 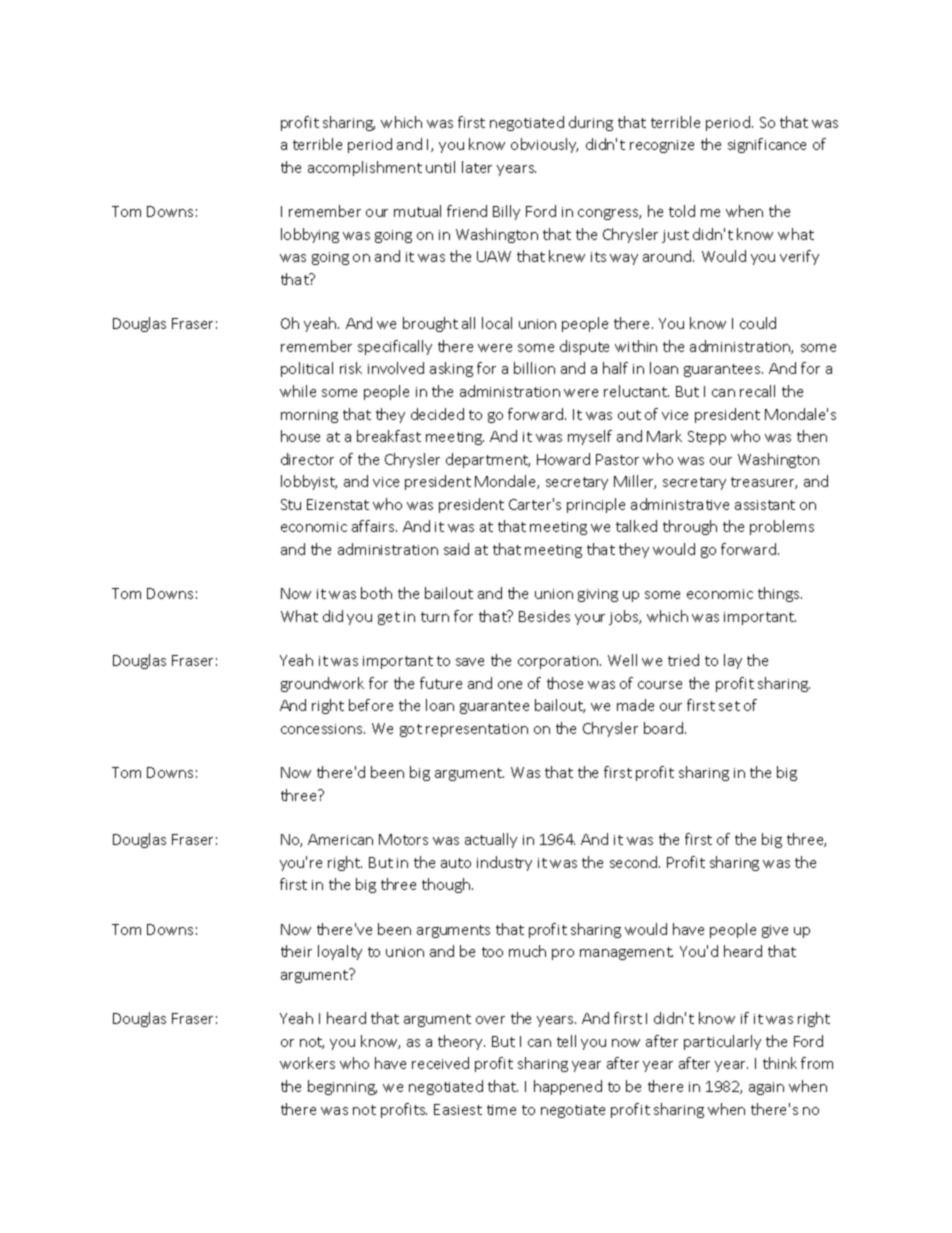 What do you see at coordinates (340, 839) in the page?
I see `American` at bounding box center [340, 839].
